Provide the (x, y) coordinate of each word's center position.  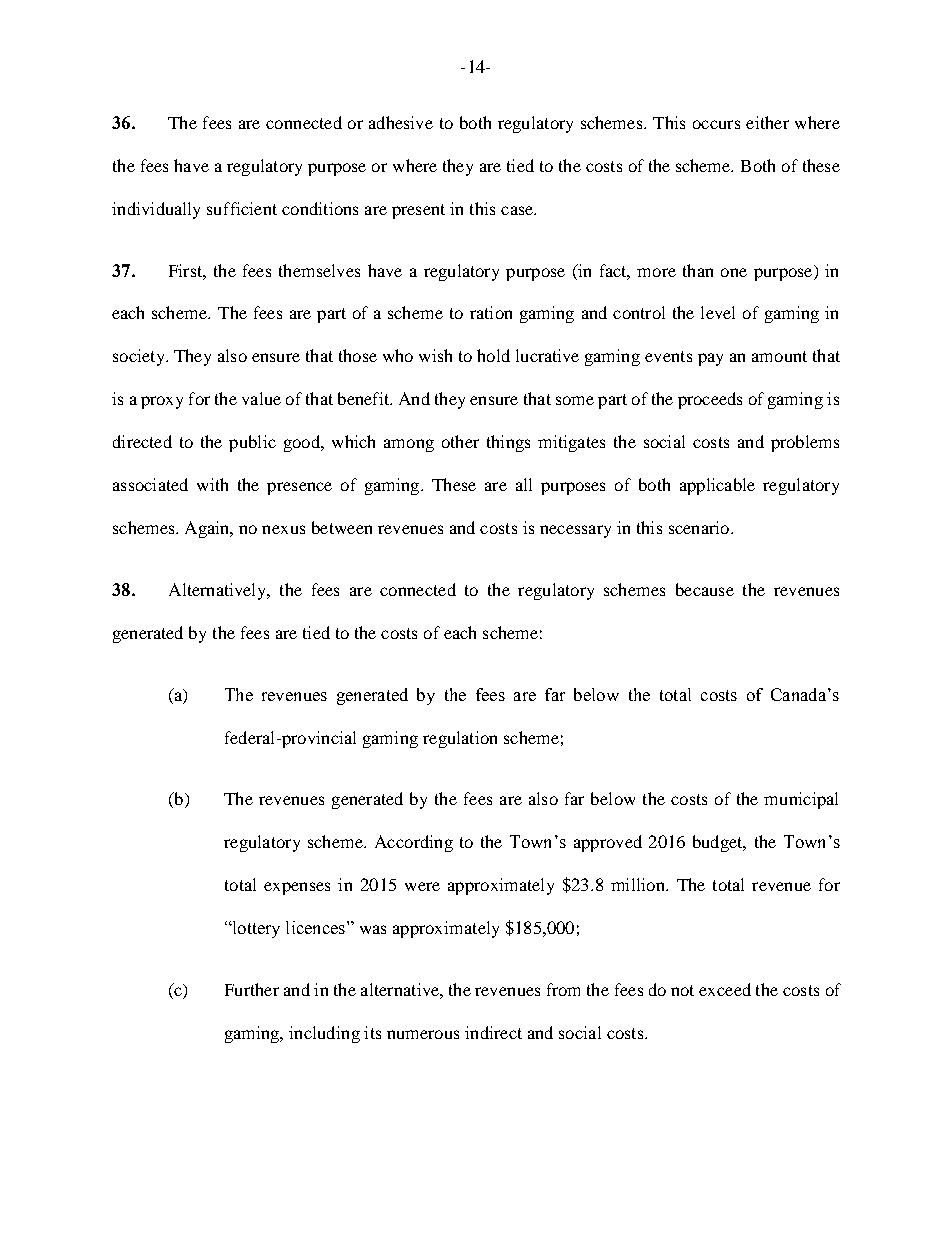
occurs (716, 124)
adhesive (401, 122)
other (460, 441)
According (414, 843)
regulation (460, 739)
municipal (801, 800)
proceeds (710, 400)
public (252, 443)
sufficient (242, 208)
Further (252, 989)
